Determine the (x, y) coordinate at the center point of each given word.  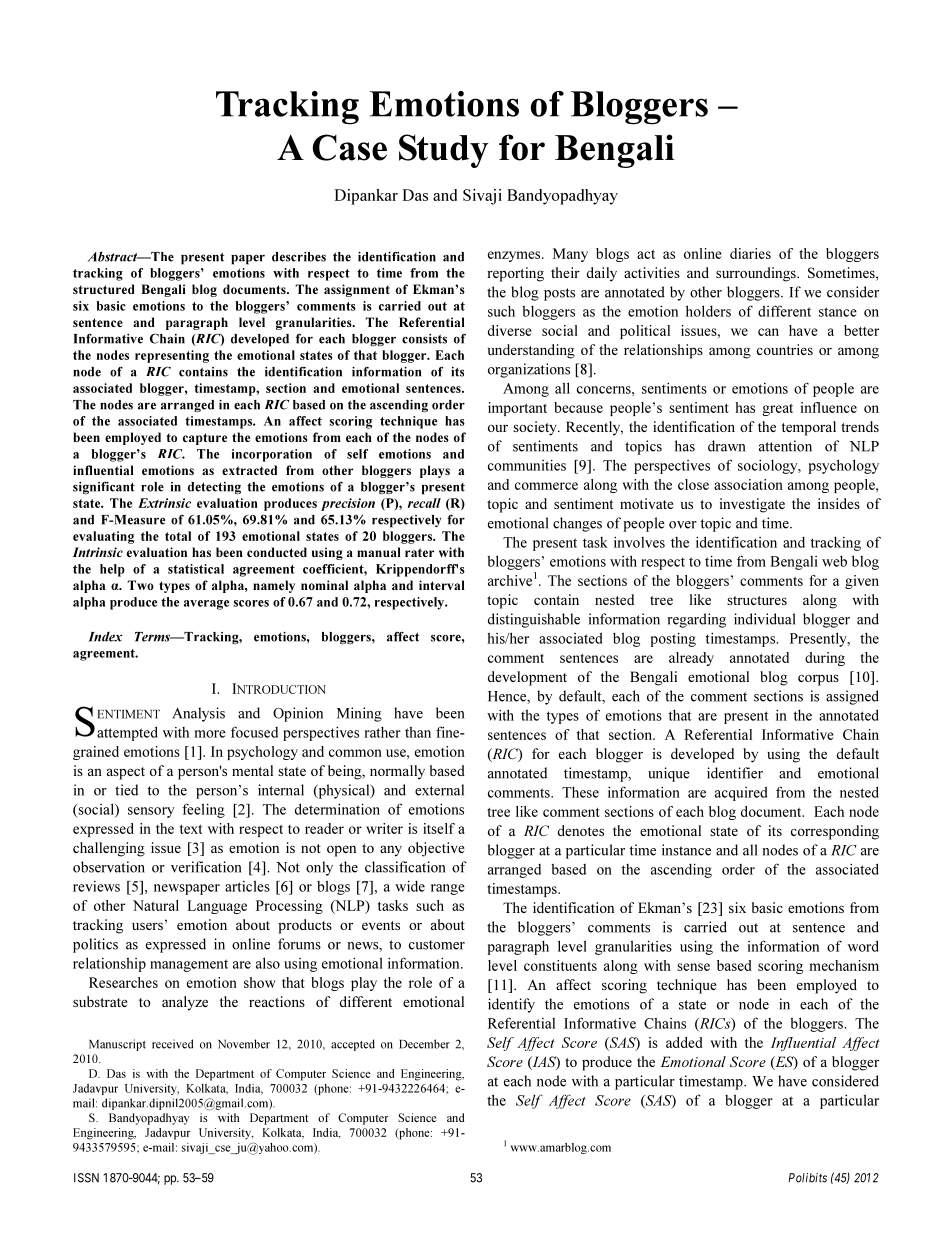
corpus (818, 680)
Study (443, 151)
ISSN (86, 1178)
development (527, 678)
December (424, 1044)
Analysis (198, 714)
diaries (750, 253)
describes (299, 257)
